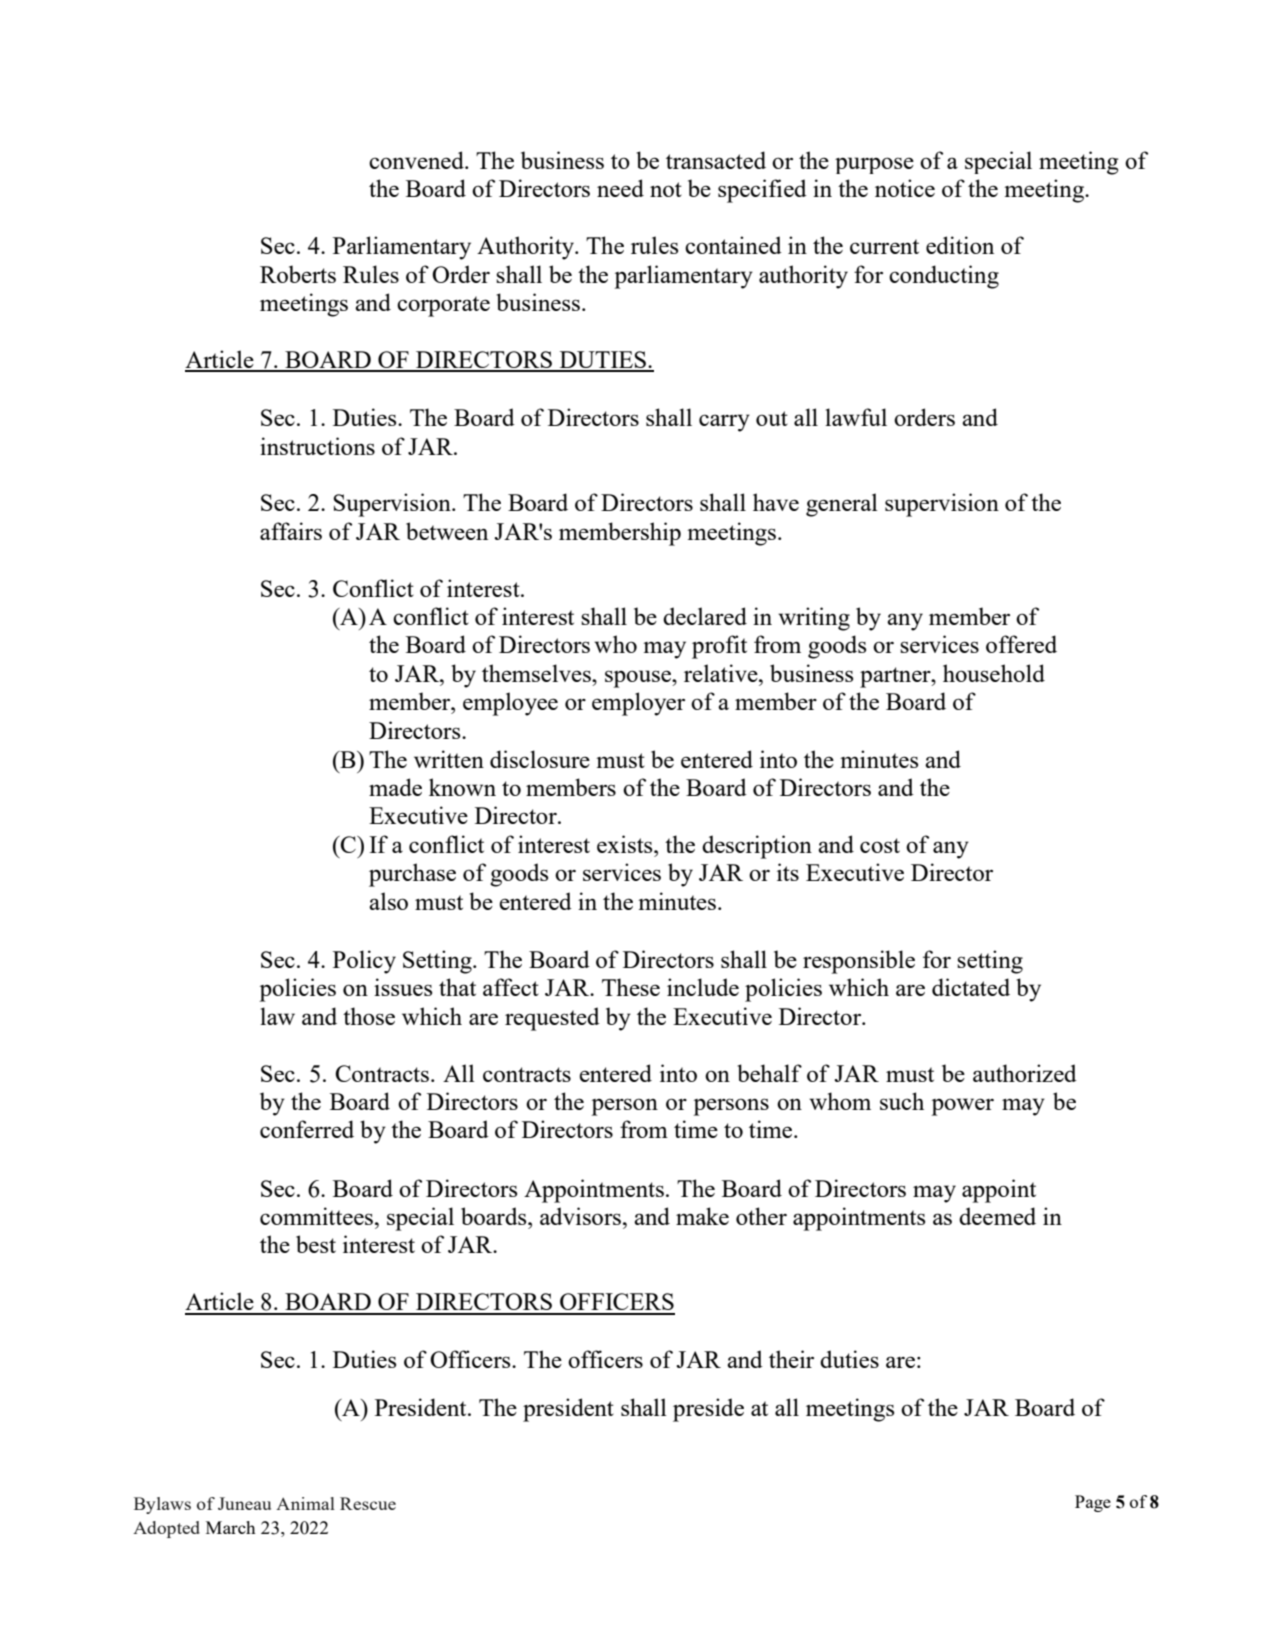  What do you see at coordinates (960, 245) in the image?
I see `edition` at bounding box center [960, 245].
